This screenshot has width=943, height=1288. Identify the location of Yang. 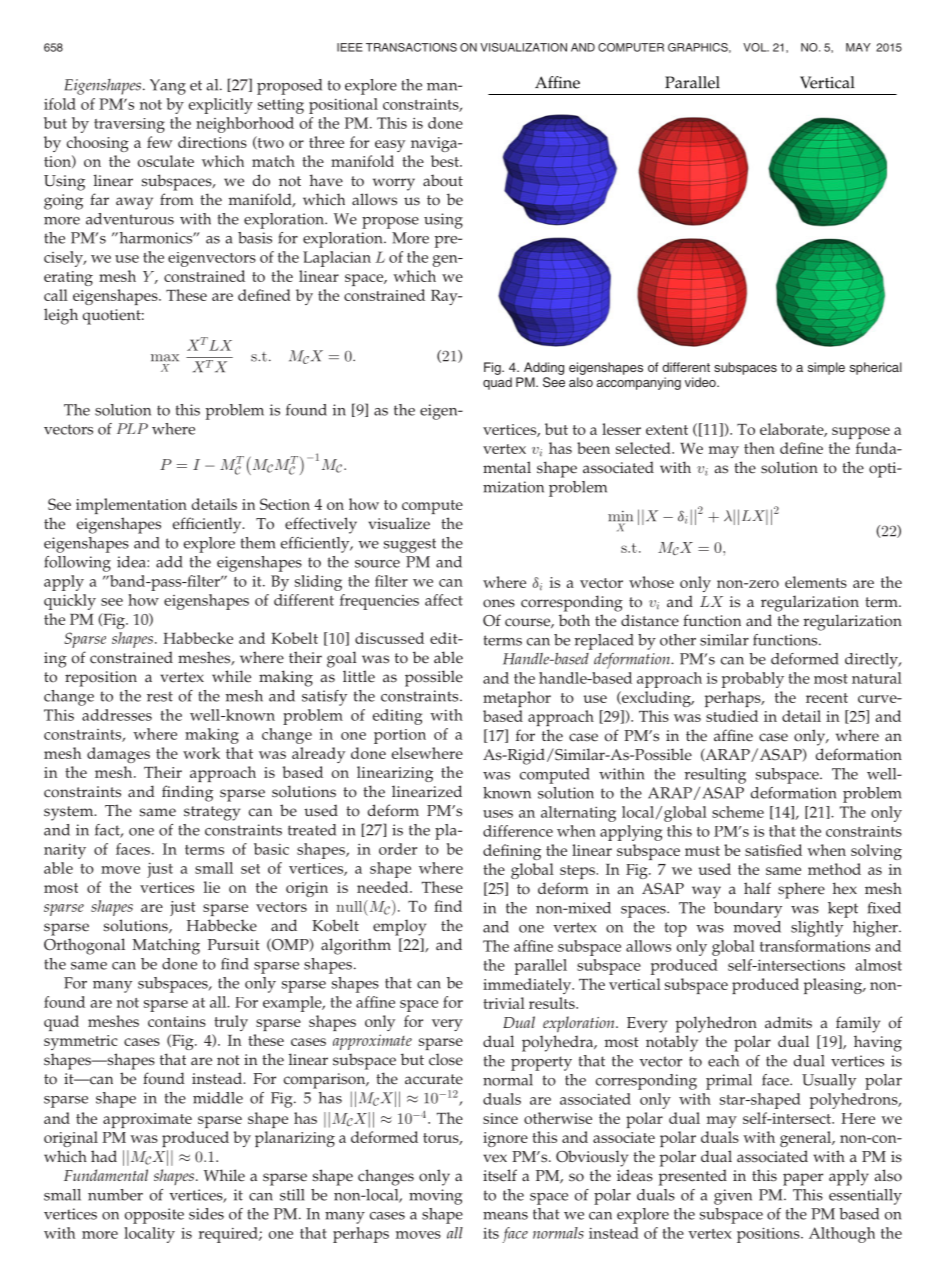
(168, 87).
